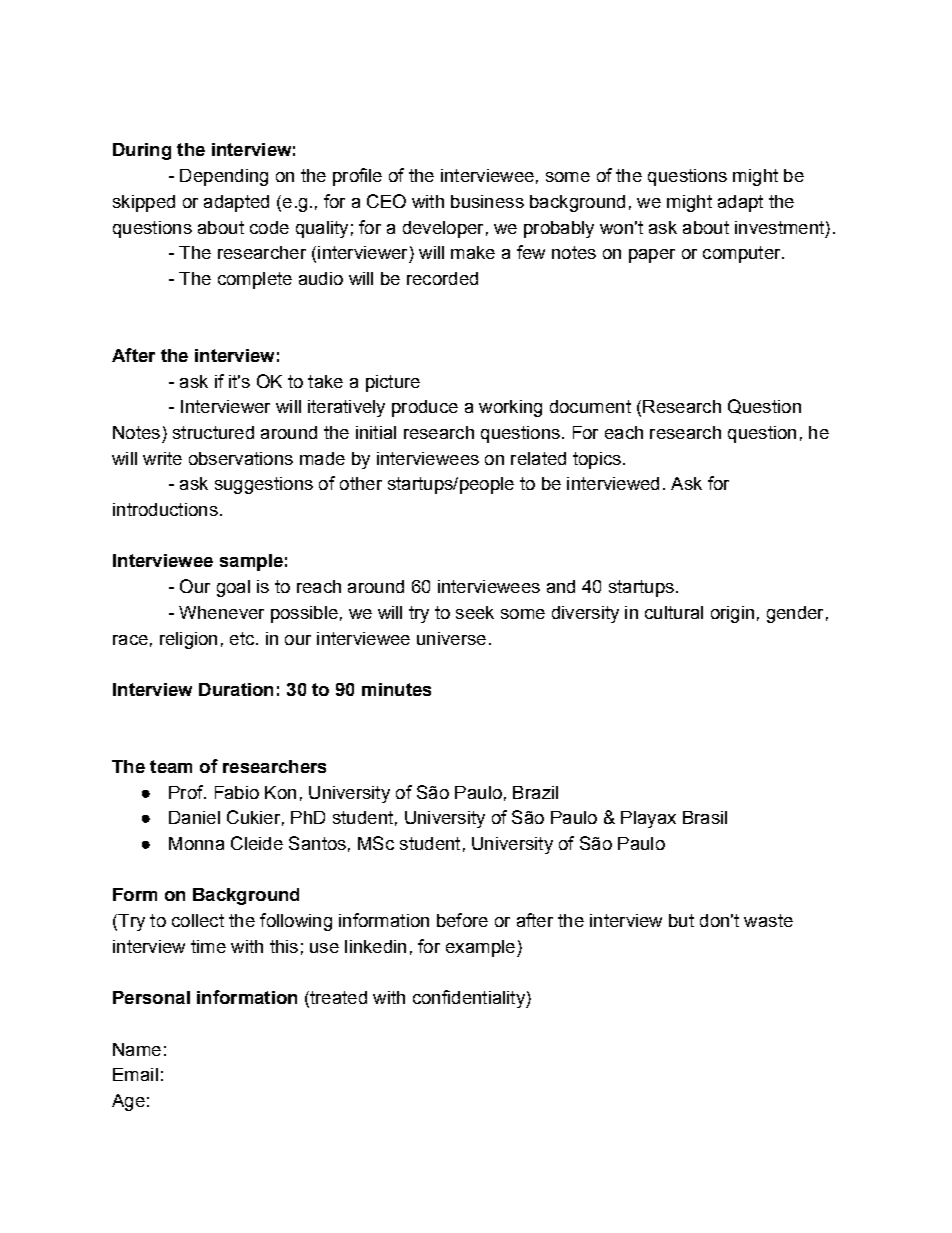 Image resolution: width=952 pixels, height=1233 pixels. I want to click on Email, so click(135, 1074).
